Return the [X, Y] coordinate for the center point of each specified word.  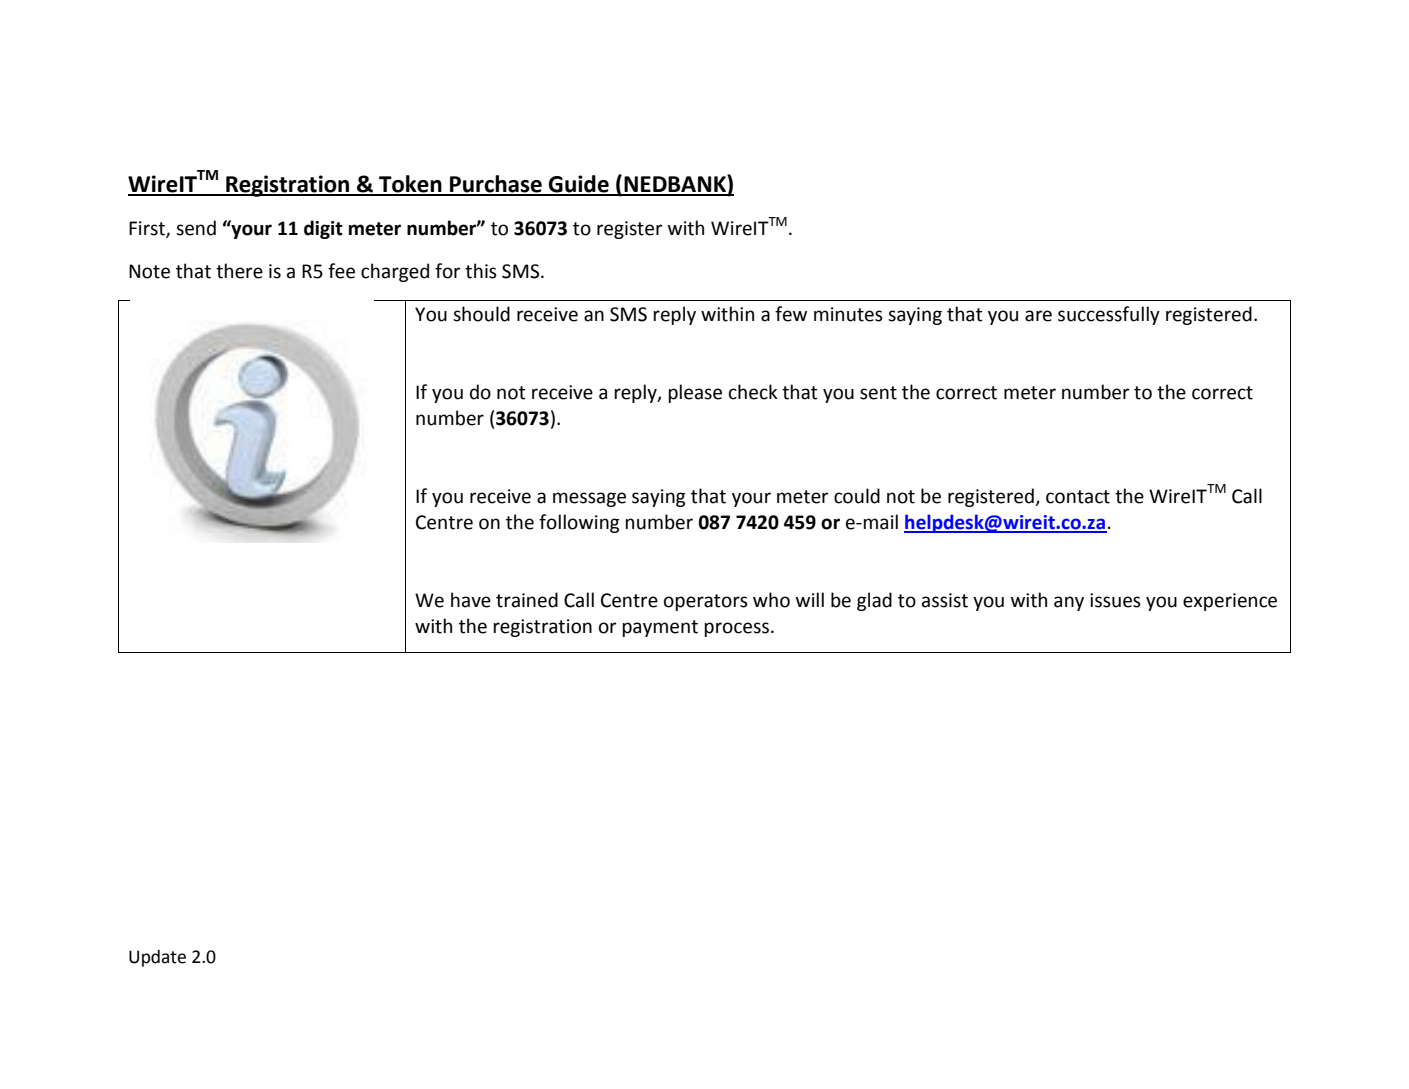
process [736, 629]
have [471, 600]
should [481, 314]
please [695, 393]
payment [660, 628]
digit [323, 229]
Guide [579, 185]
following [579, 523]
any [1069, 603]
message [589, 499]
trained [527, 600]
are [1038, 316]
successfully [1109, 315]
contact [1078, 497]
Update [157, 958]
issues [1115, 600]
